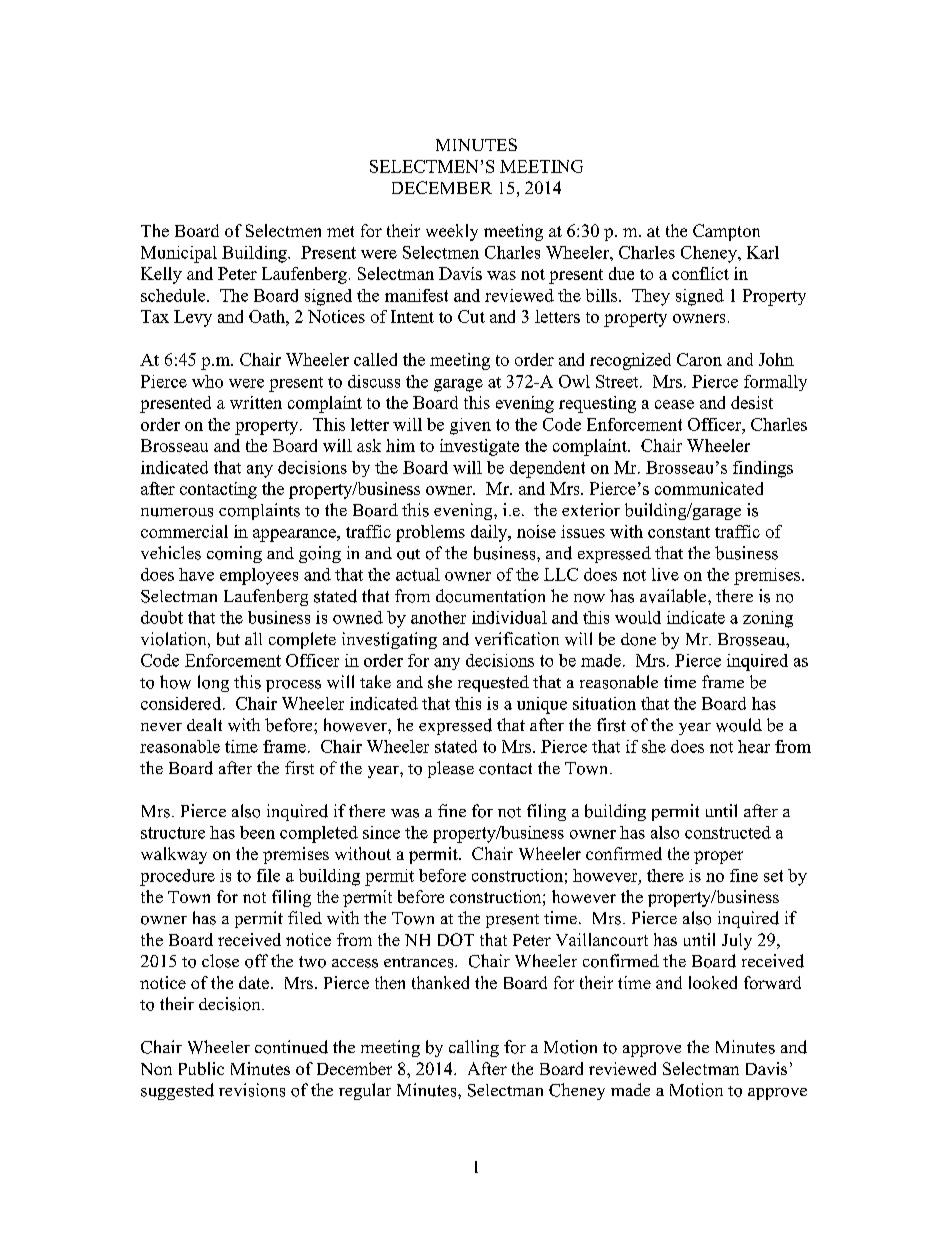  Describe the element at coordinates (452, 232) in the image. I see `weekly` at that location.
